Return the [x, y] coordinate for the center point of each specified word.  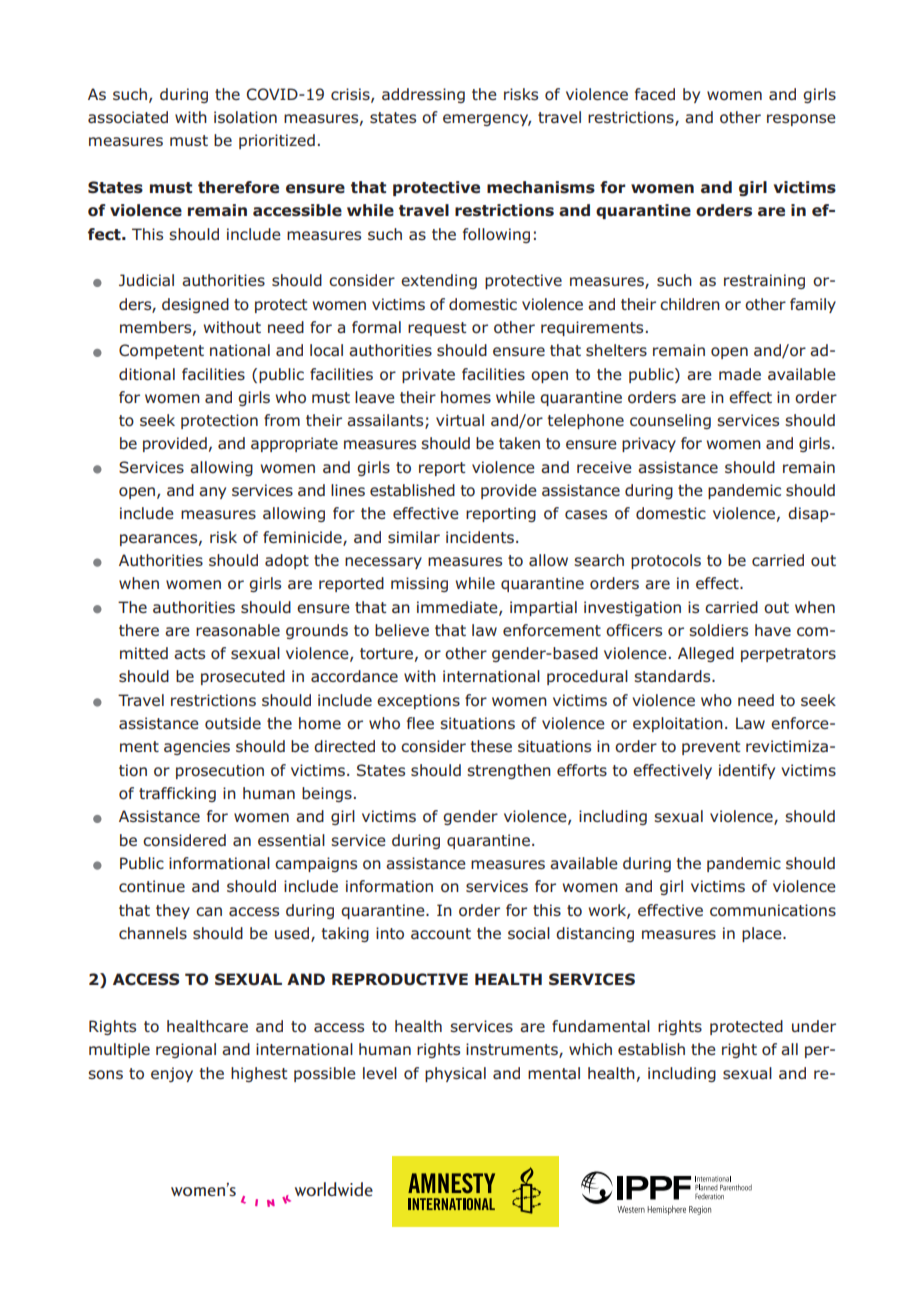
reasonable [238, 630]
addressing [423, 95]
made [740, 374]
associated [128, 117]
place [763, 934]
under [814, 1026]
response [801, 120]
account [441, 934]
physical [455, 1074]
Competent [161, 351]
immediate [458, 608]
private [428, 375]
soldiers [718, 630]
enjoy [172, 1074]
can [209, 911]
